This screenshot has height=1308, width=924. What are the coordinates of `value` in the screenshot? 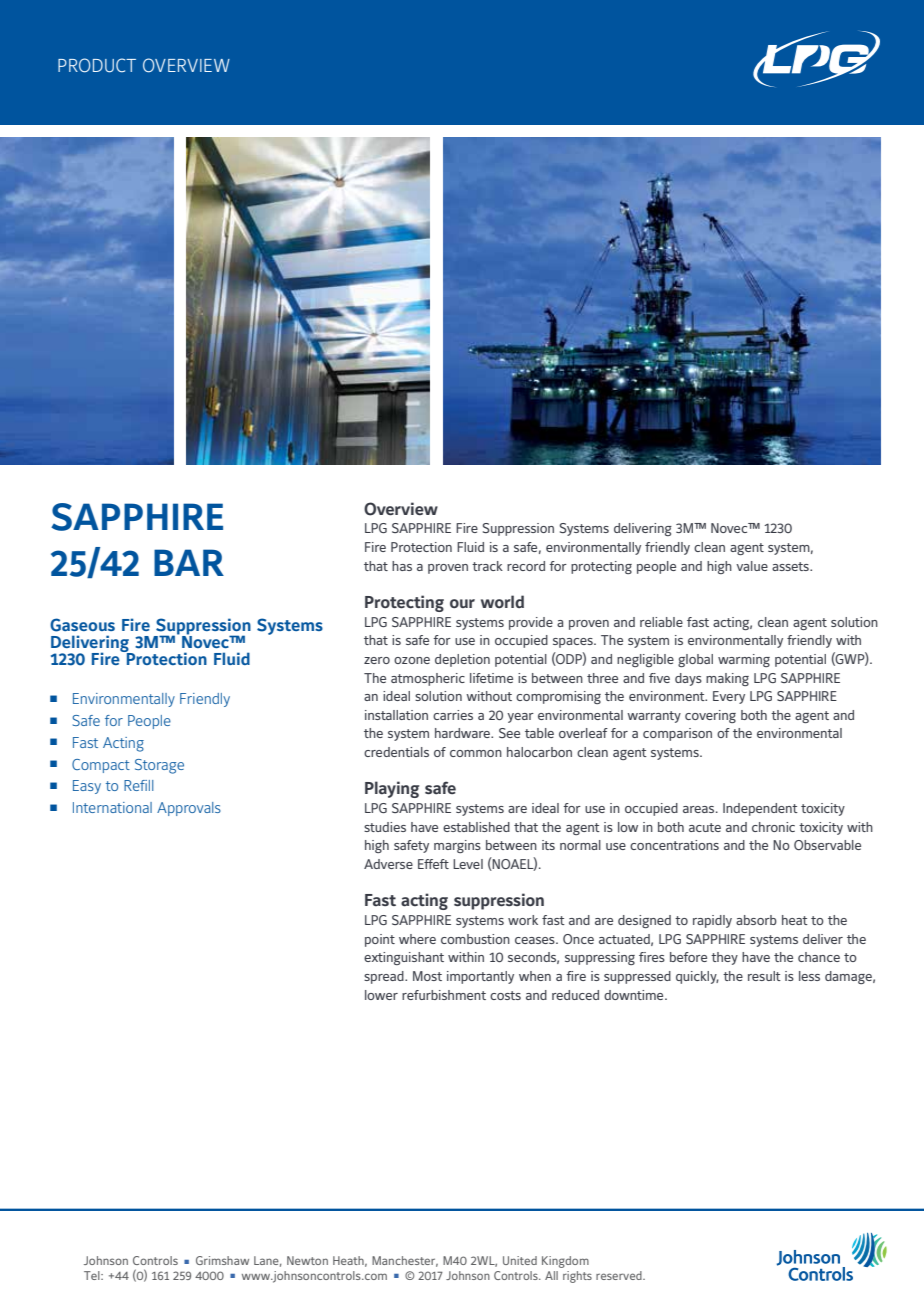 It's located at (752, 566).
